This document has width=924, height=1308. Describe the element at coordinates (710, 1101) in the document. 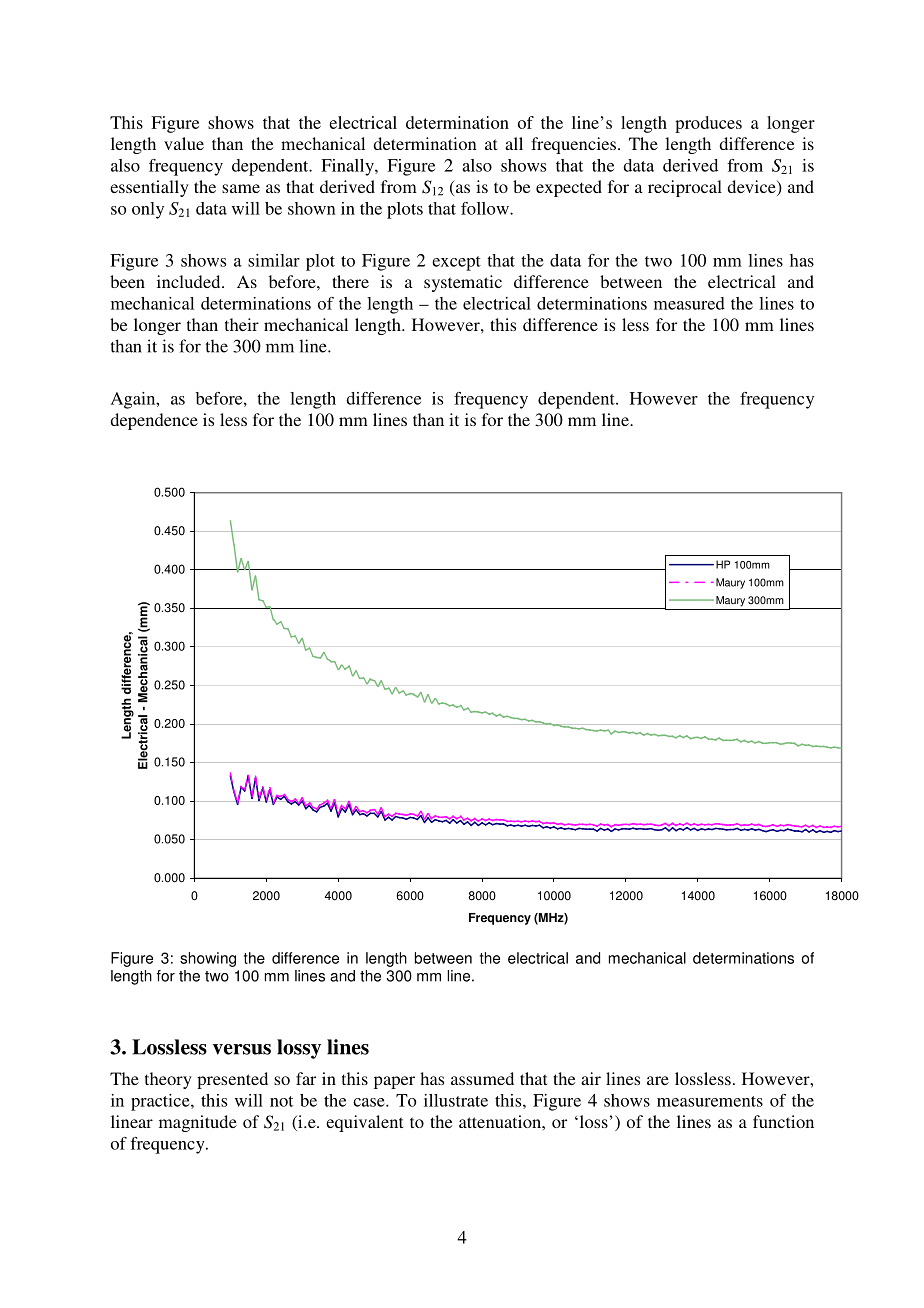

I see `measurements` at that location.
